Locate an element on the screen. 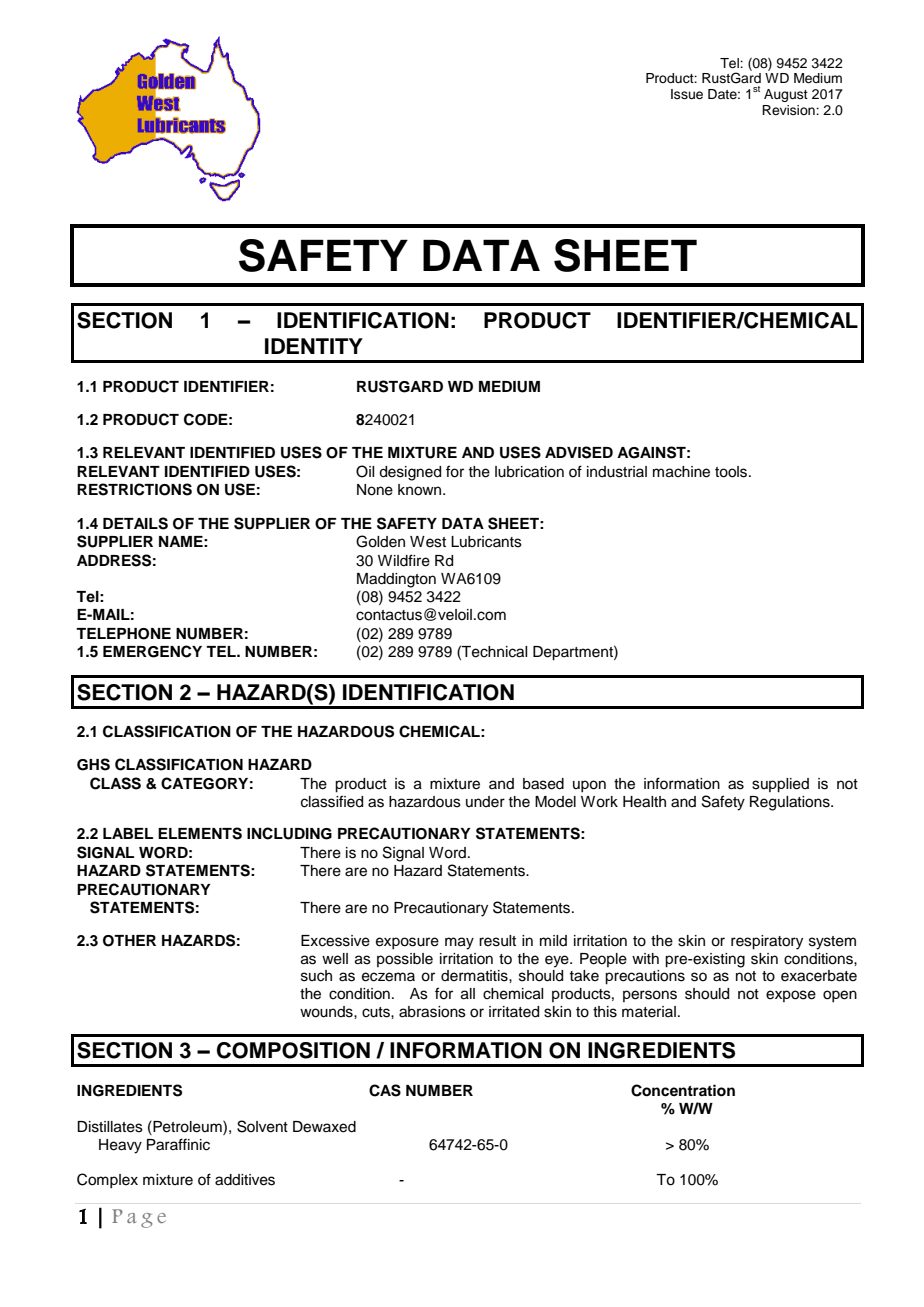 This screenshot has width=924, height=1307. known is located at coordinates (421, 490).
